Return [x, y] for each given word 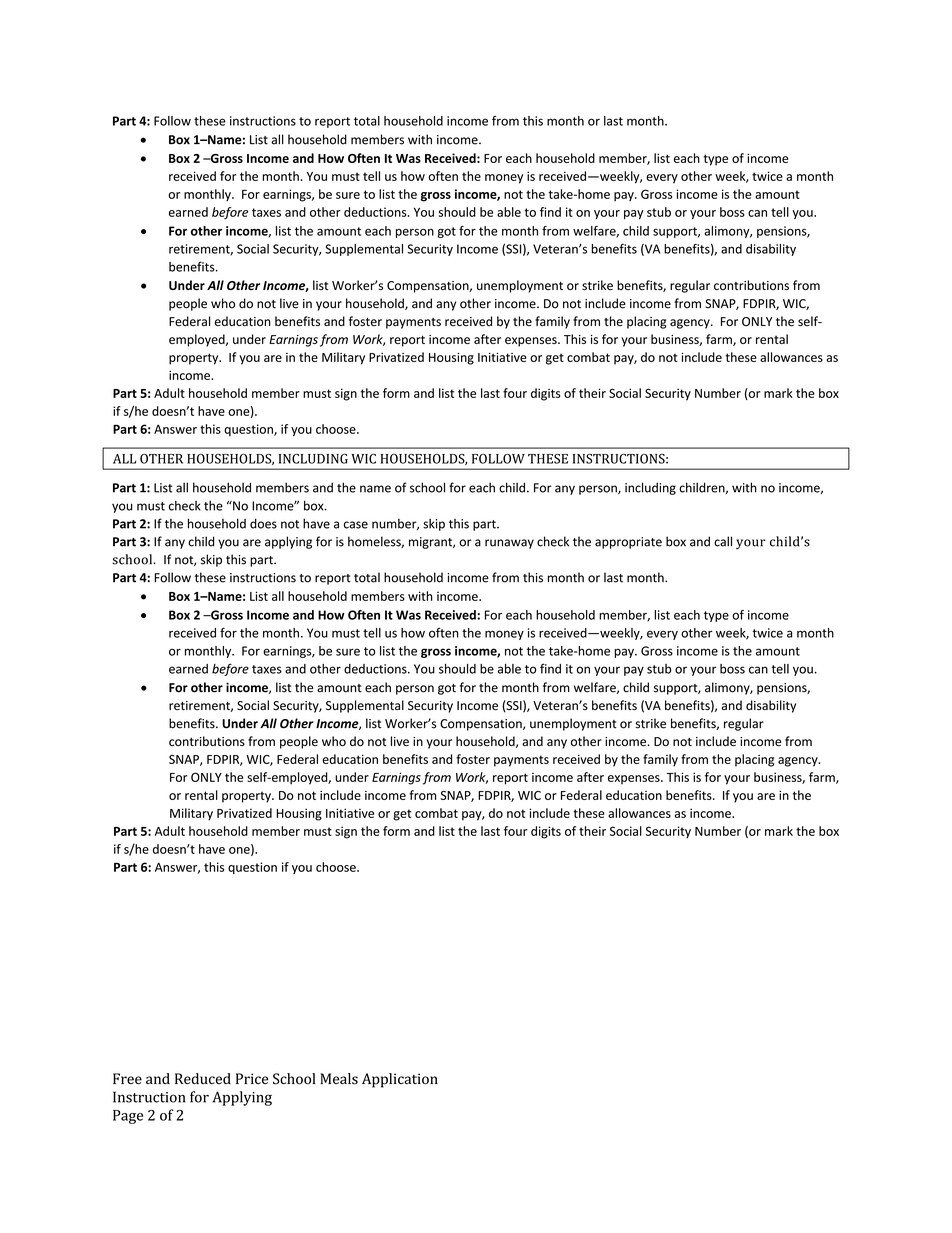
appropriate [628, 543]
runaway [509, 544]
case [356, 525]
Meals [339, 1079]
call [723, 541]
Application [400, 1080]
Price [252, 1078]
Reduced [203, 1078]
